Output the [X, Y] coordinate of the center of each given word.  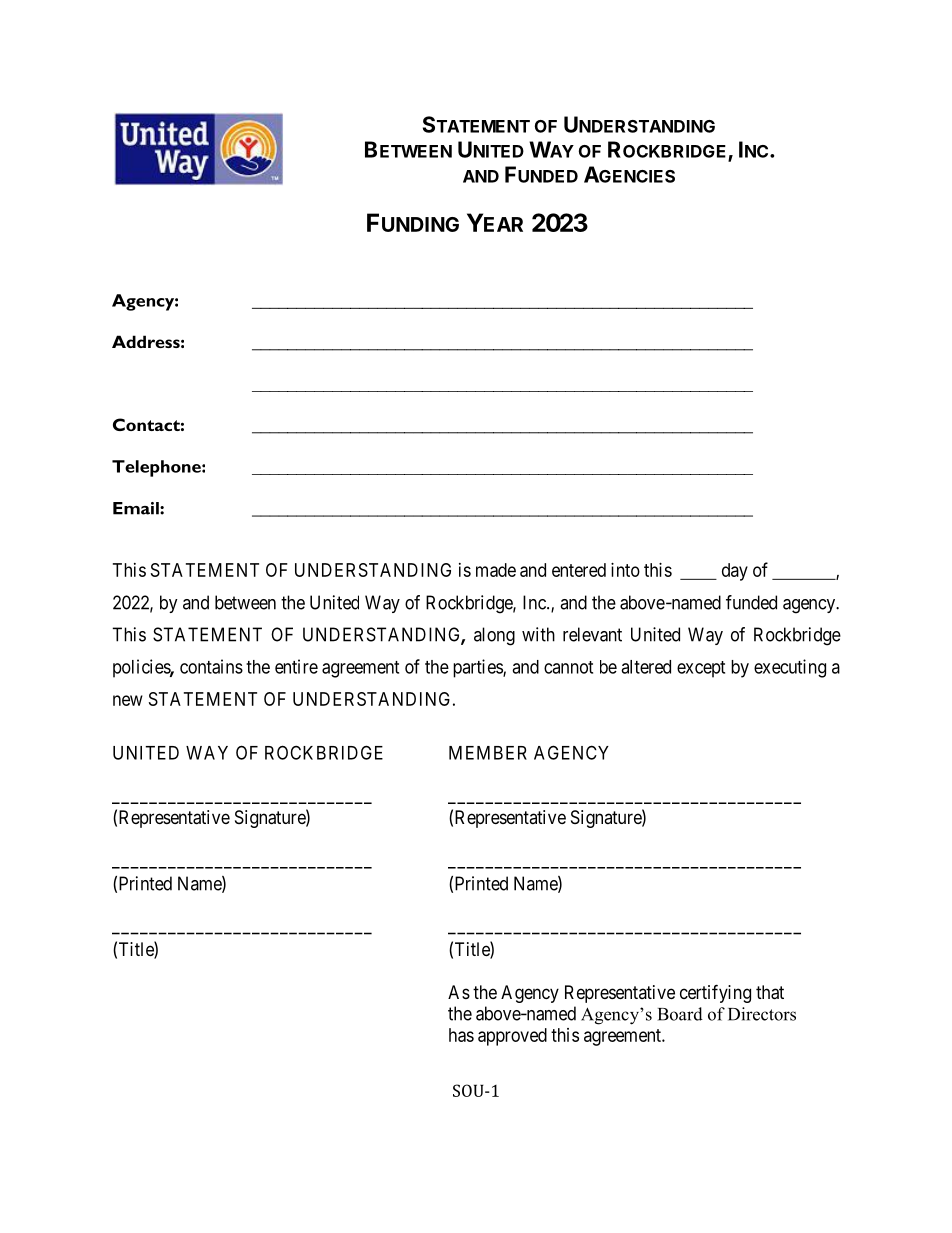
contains [211, 666]
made [496, 570]
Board [680, 1014]
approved [512, 1037]
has [461, 1035]
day [735, 572]
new [128, 700]
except [701, 669]
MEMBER [488, 753]
